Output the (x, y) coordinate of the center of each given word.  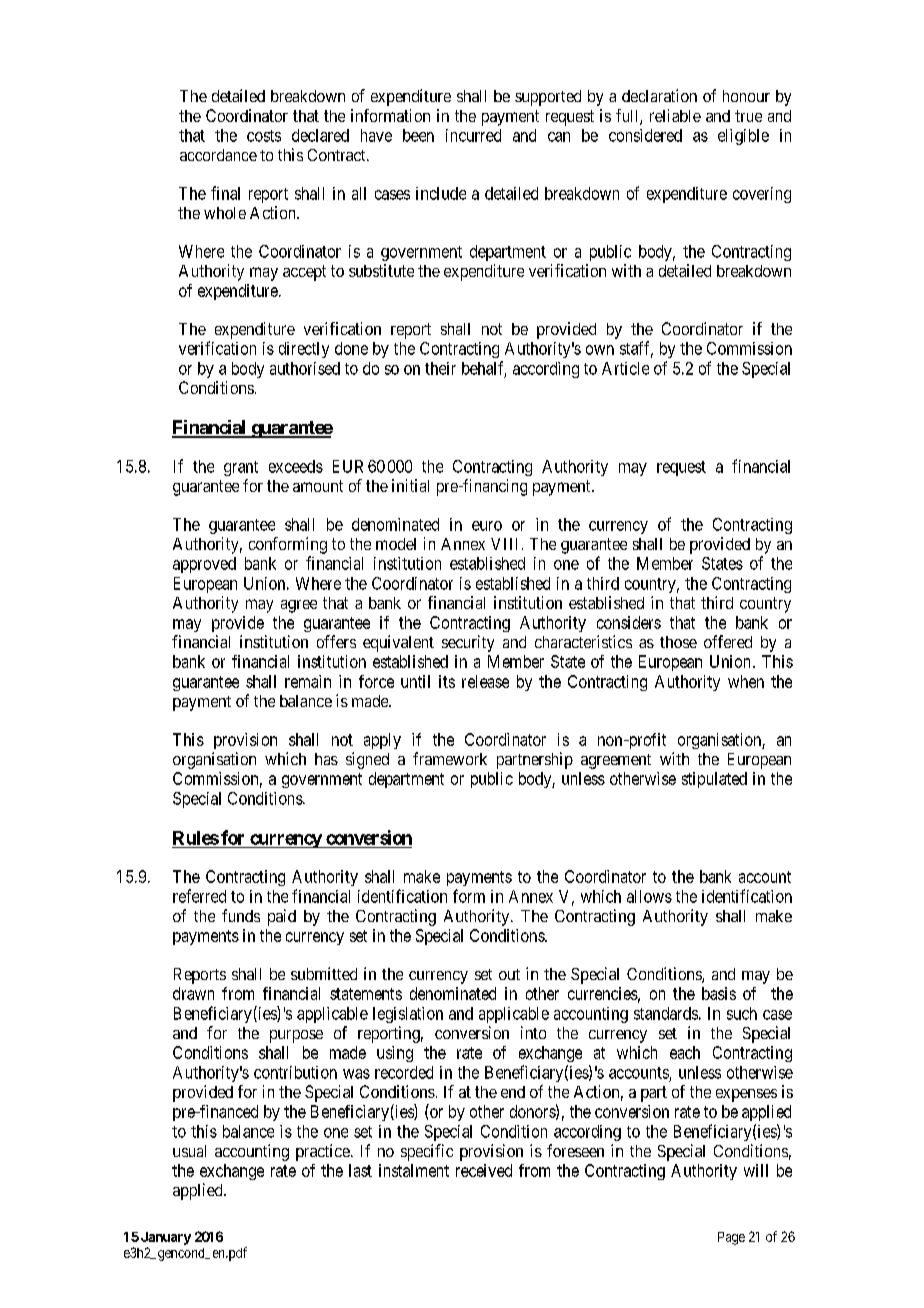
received (484, 1170)
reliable (675, 115)
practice (323, 1152)
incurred (473, 135)
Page (731, 1238)
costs (264, 136)
